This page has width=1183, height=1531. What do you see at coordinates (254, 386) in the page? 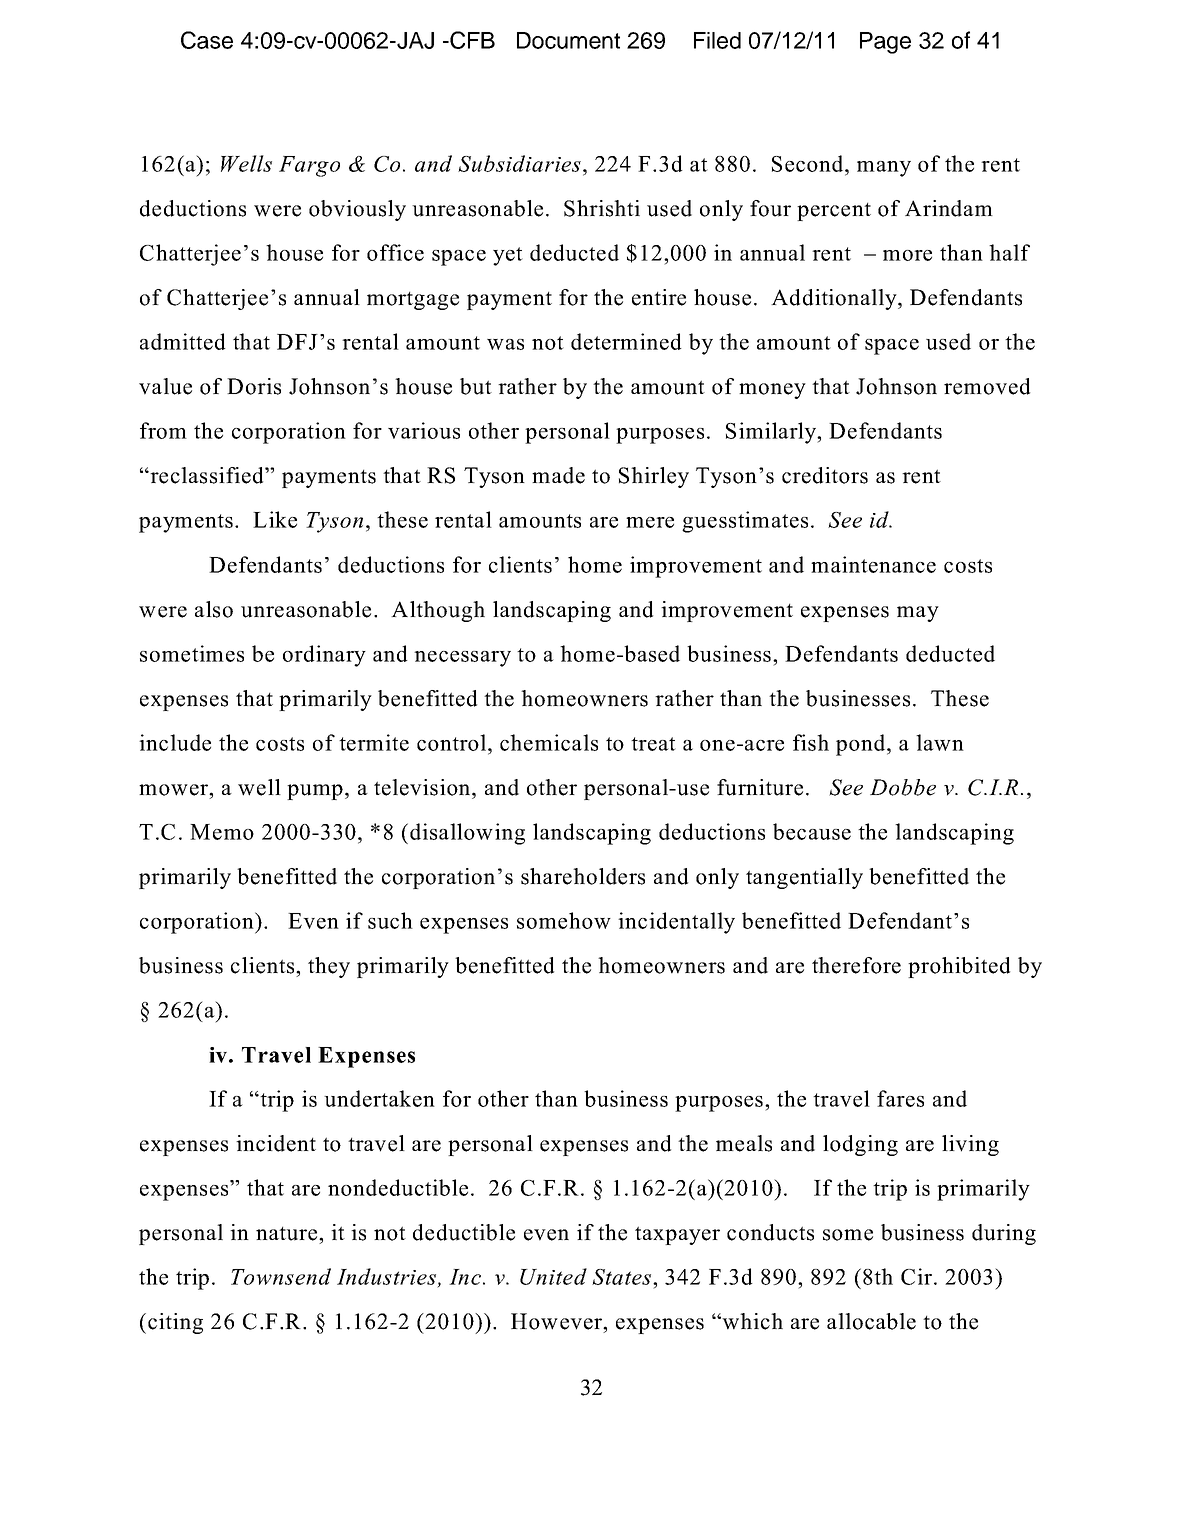
I see `Doris` at bounding box center [254, 386].
